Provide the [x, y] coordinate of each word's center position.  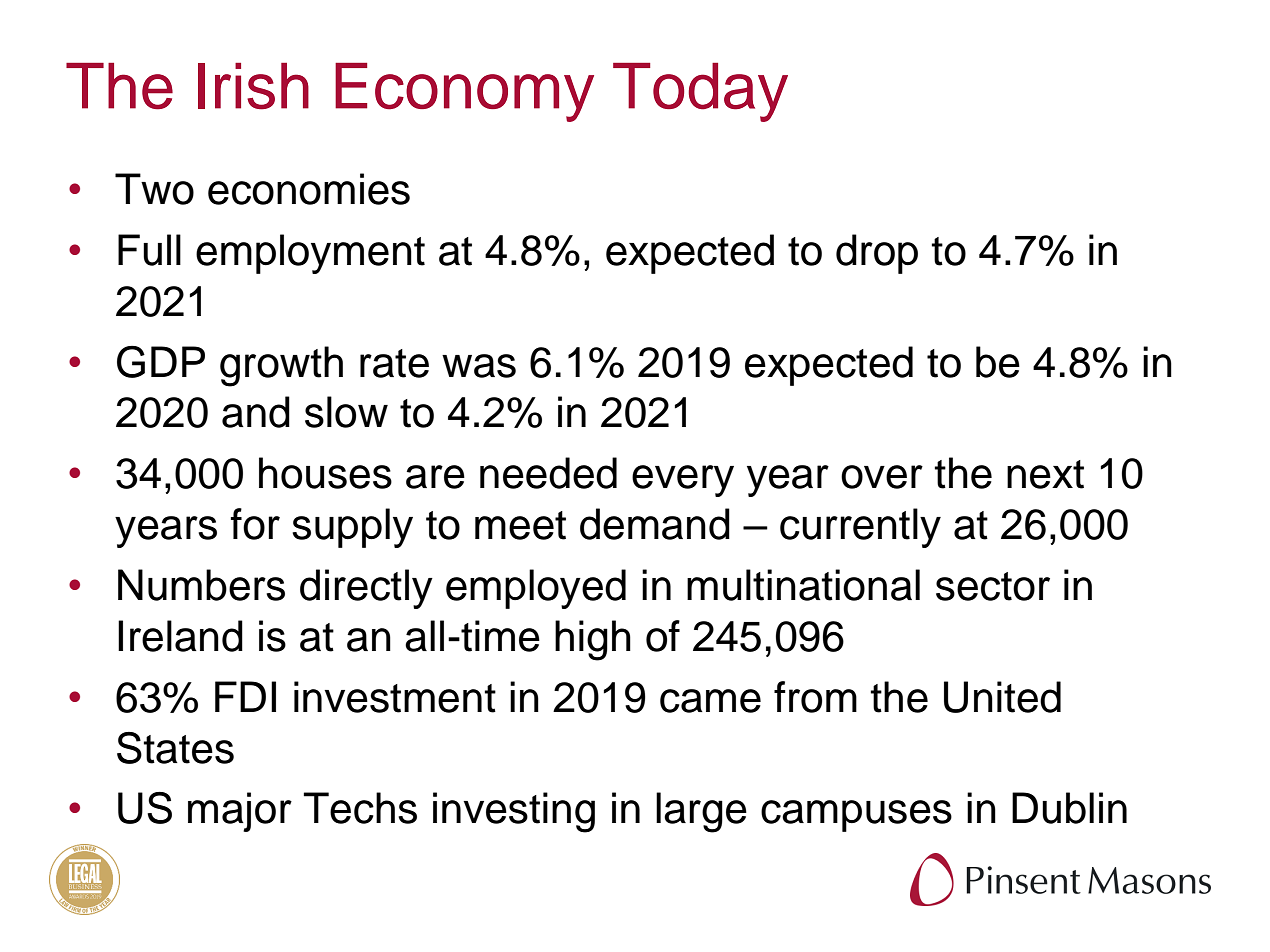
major [240, 812]
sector [993, 586]
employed [536, 589]
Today [700, 92]
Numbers [201, 585]
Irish [253, 86]
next [1045, 474]
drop [877, 254]
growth [281, 366]
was [479, 366]
